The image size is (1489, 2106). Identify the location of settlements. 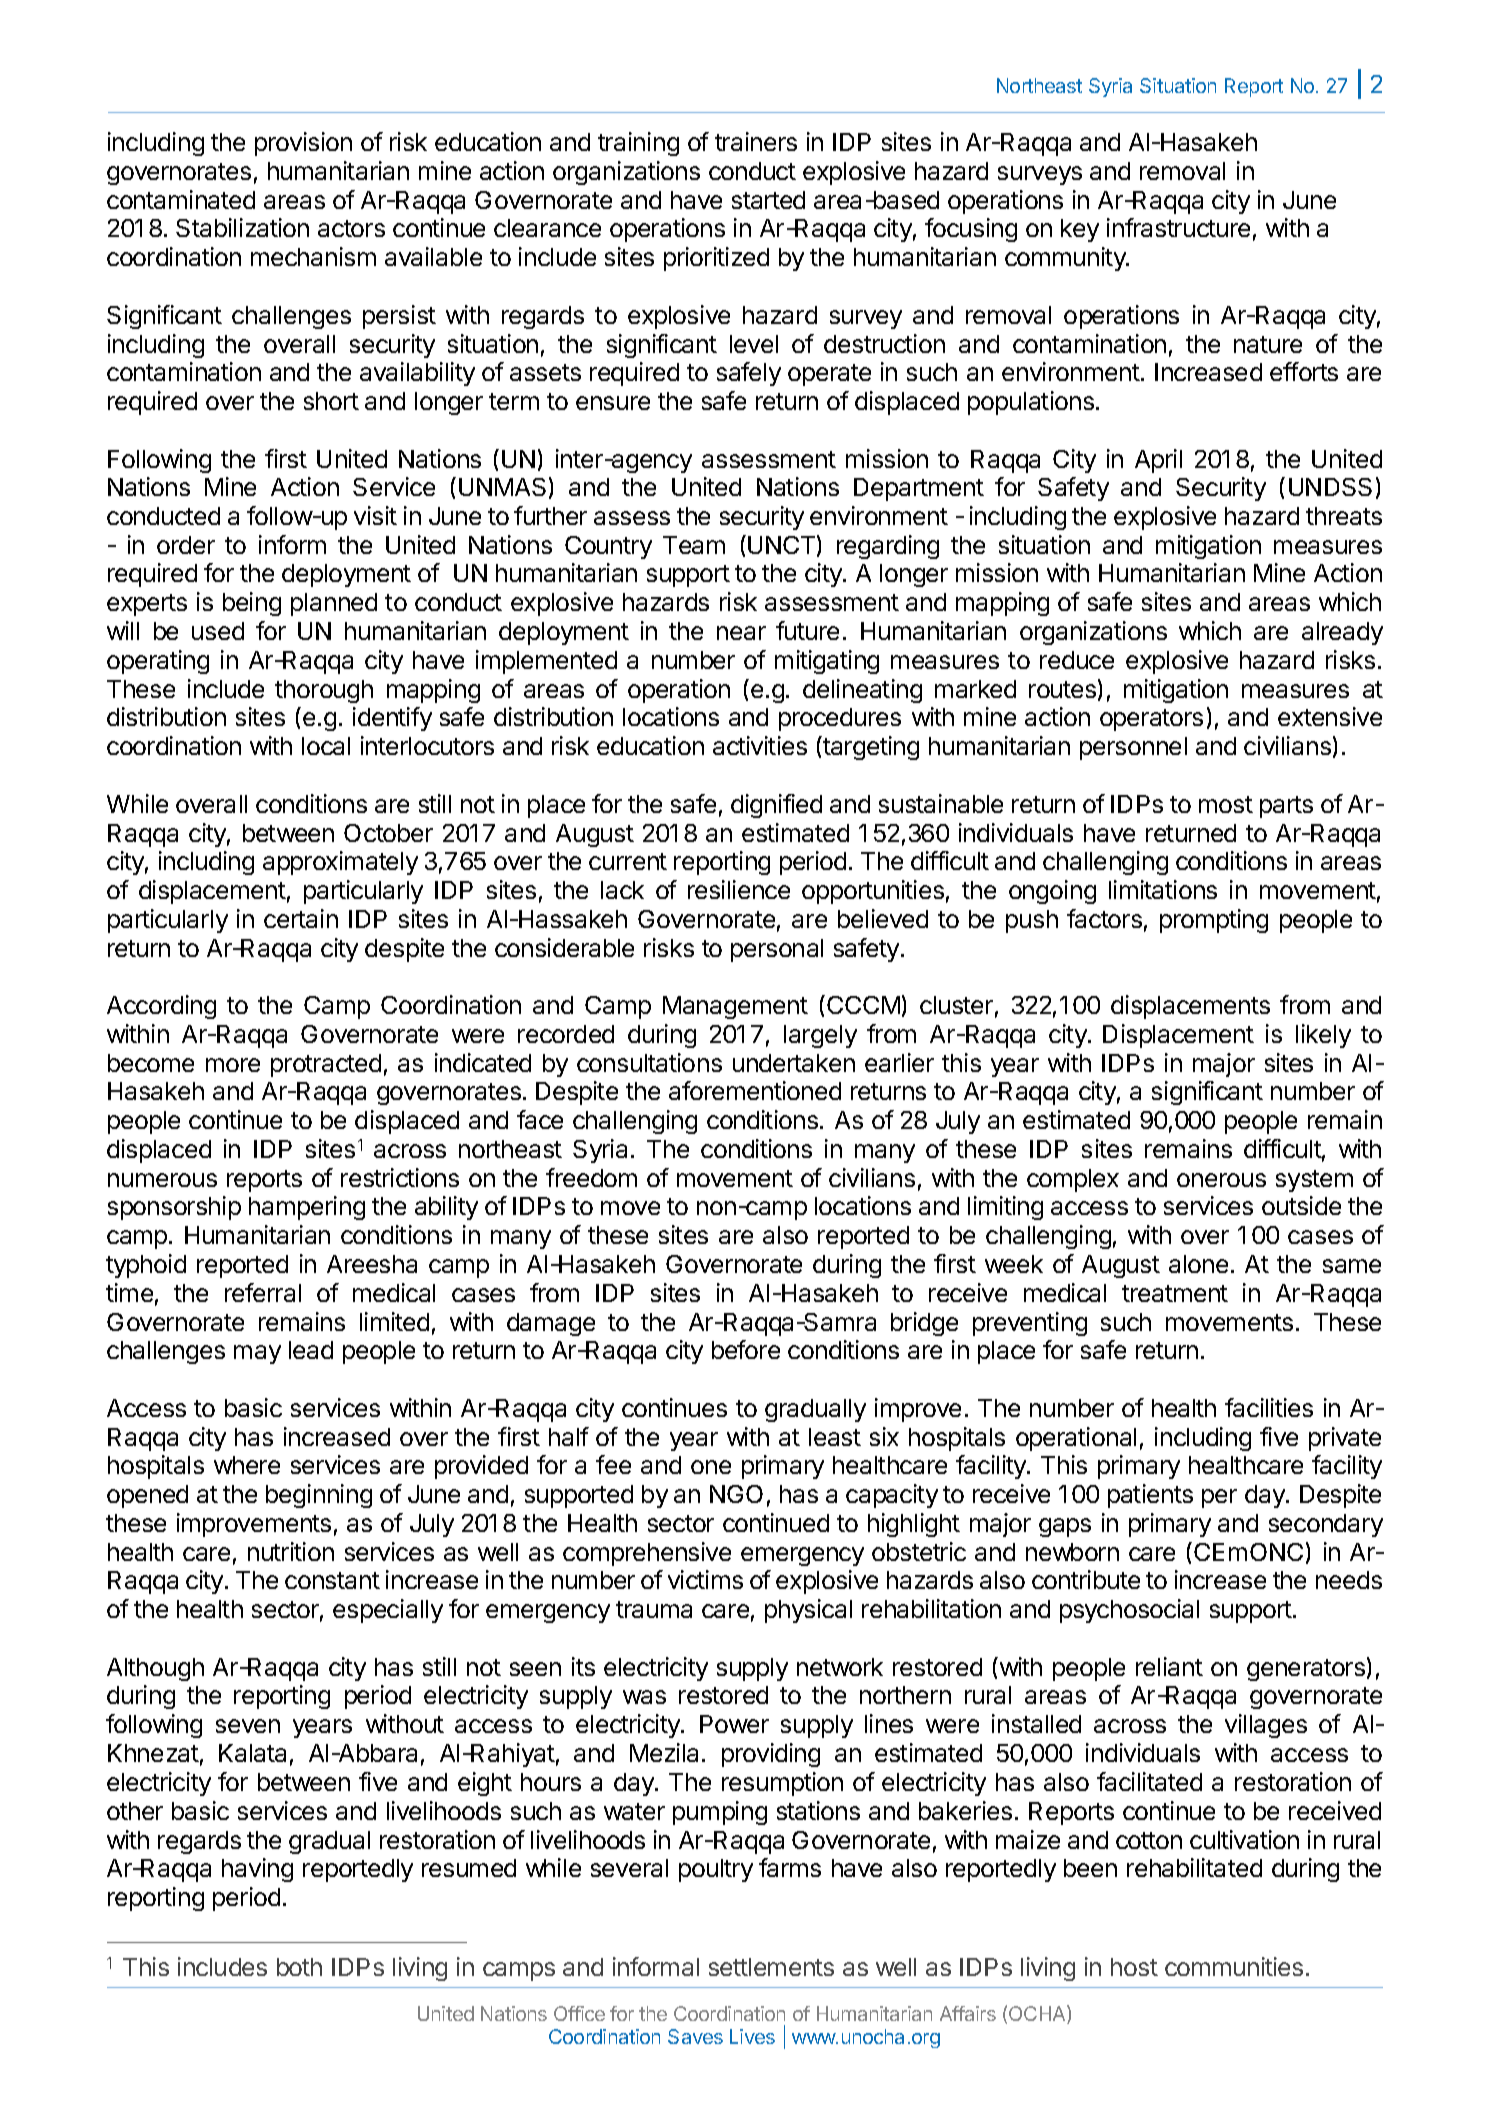
(771, 1967).
